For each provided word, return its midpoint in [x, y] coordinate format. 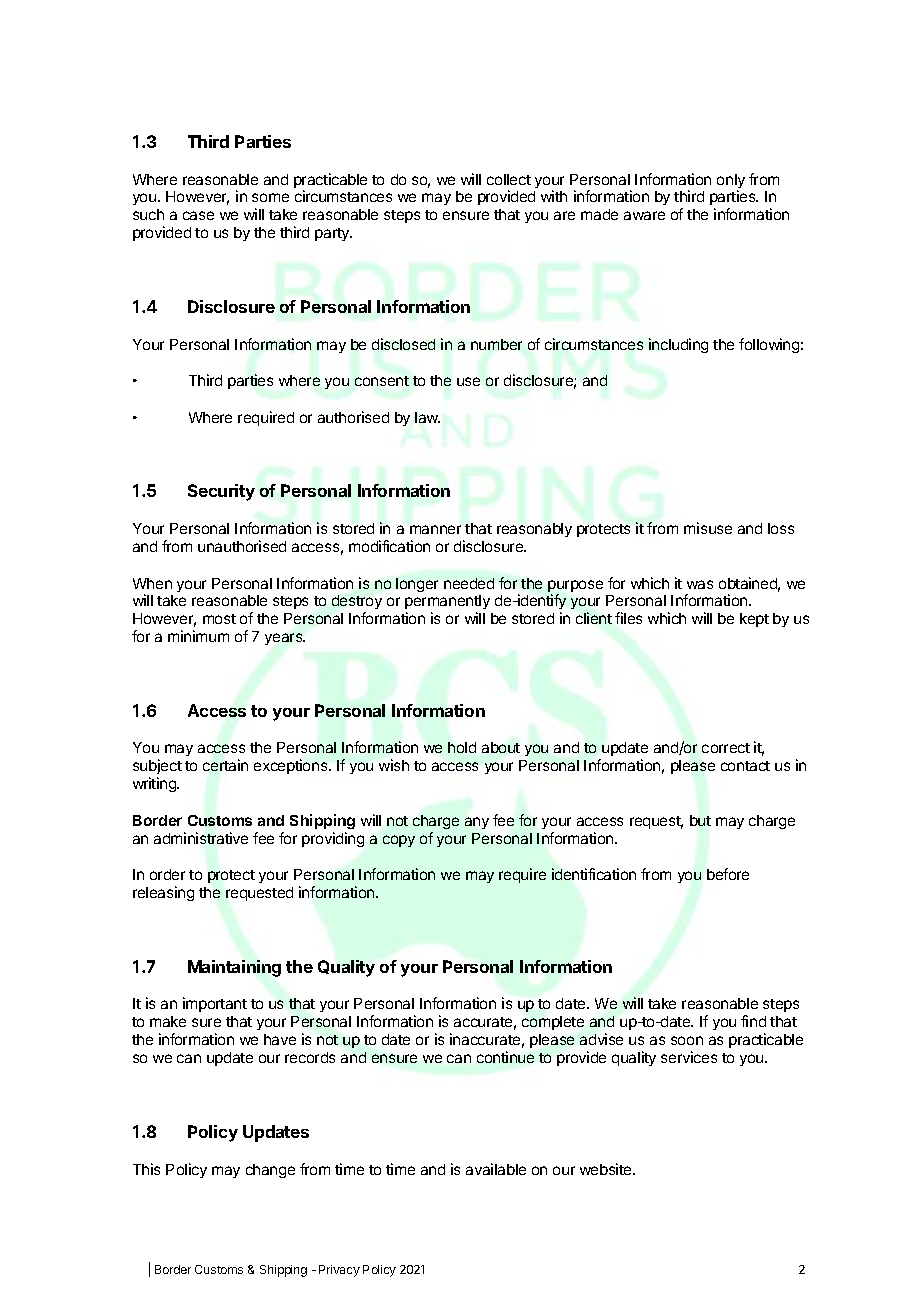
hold [462, 747]
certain [225, 765]
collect [509, 179]
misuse [708, 528]
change [270, 1171]
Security [221, 492]
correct [726, 748]
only [731, 182]
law [427, 417]
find [753, 1021]
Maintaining [234, 968]
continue [505, 1057]
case [198, 215]
